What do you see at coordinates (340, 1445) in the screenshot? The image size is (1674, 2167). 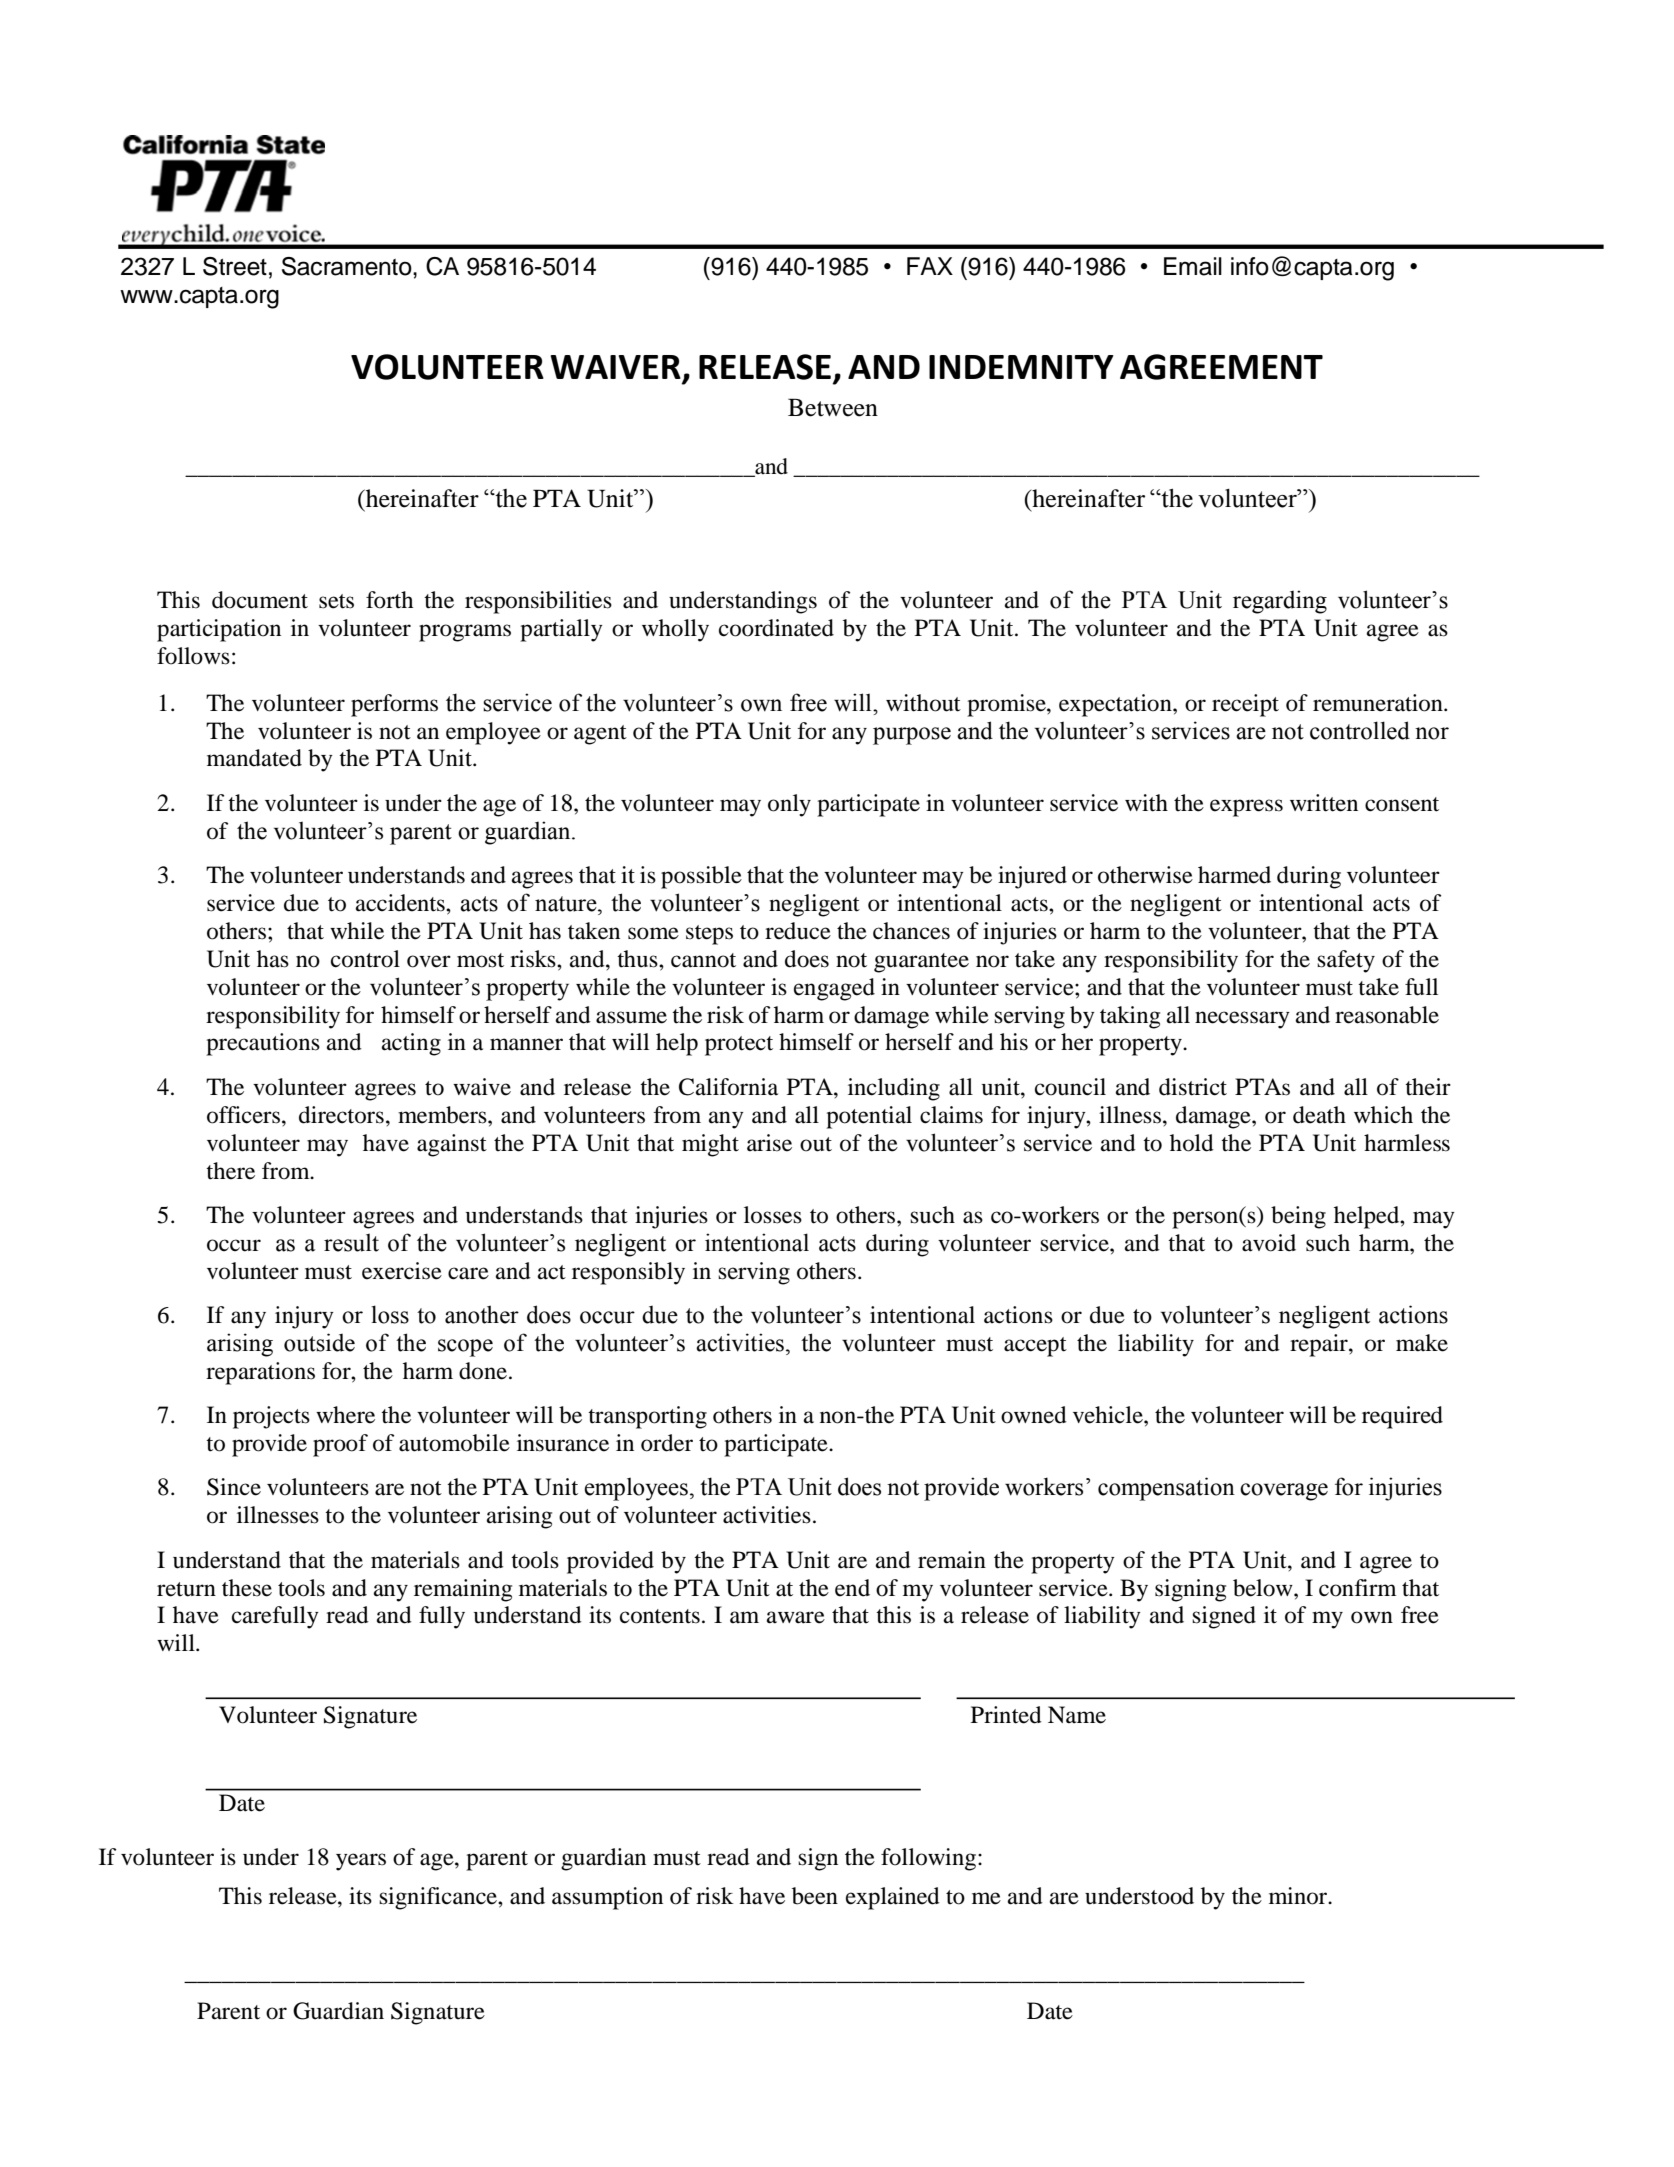 I see `proof` at bounding box center [340, 1445].
